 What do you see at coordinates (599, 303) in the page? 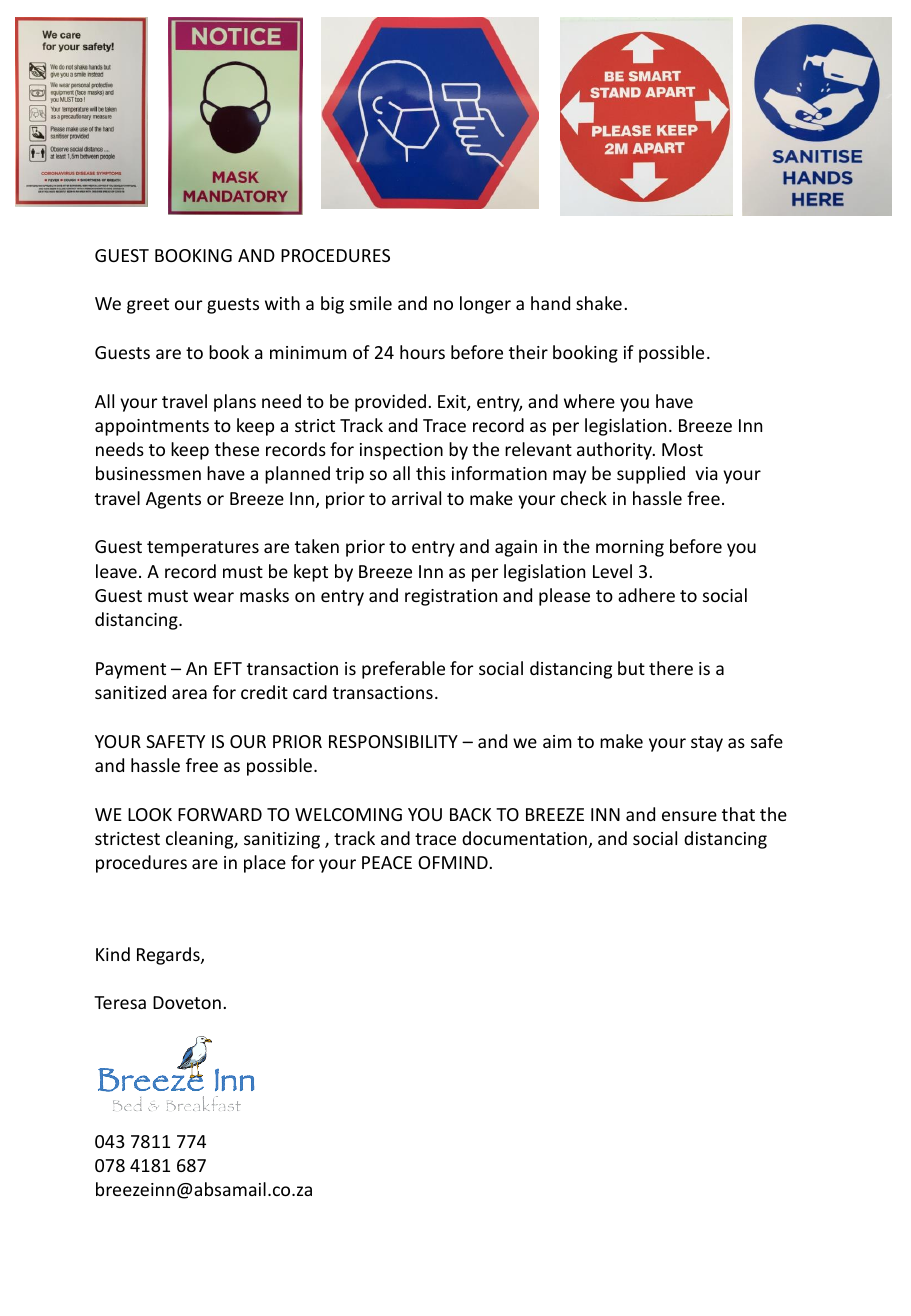
I see `shake` at bounding box center [599, 303].
